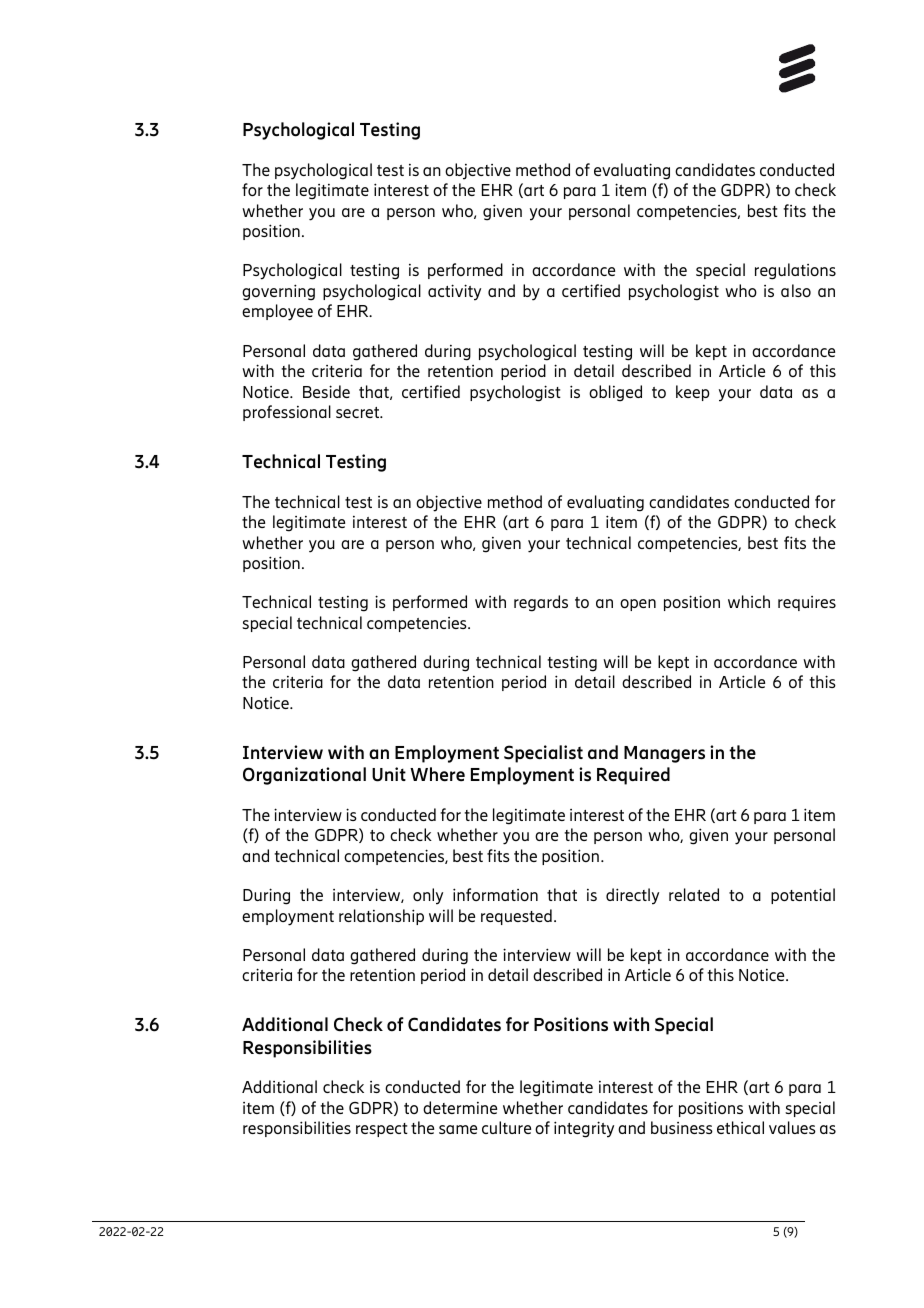 This screenshot has height=1308, width=924. What do you see at coordinates (495, 894) in the screenshot?
I see `information` at bounding box center [495, 894].
